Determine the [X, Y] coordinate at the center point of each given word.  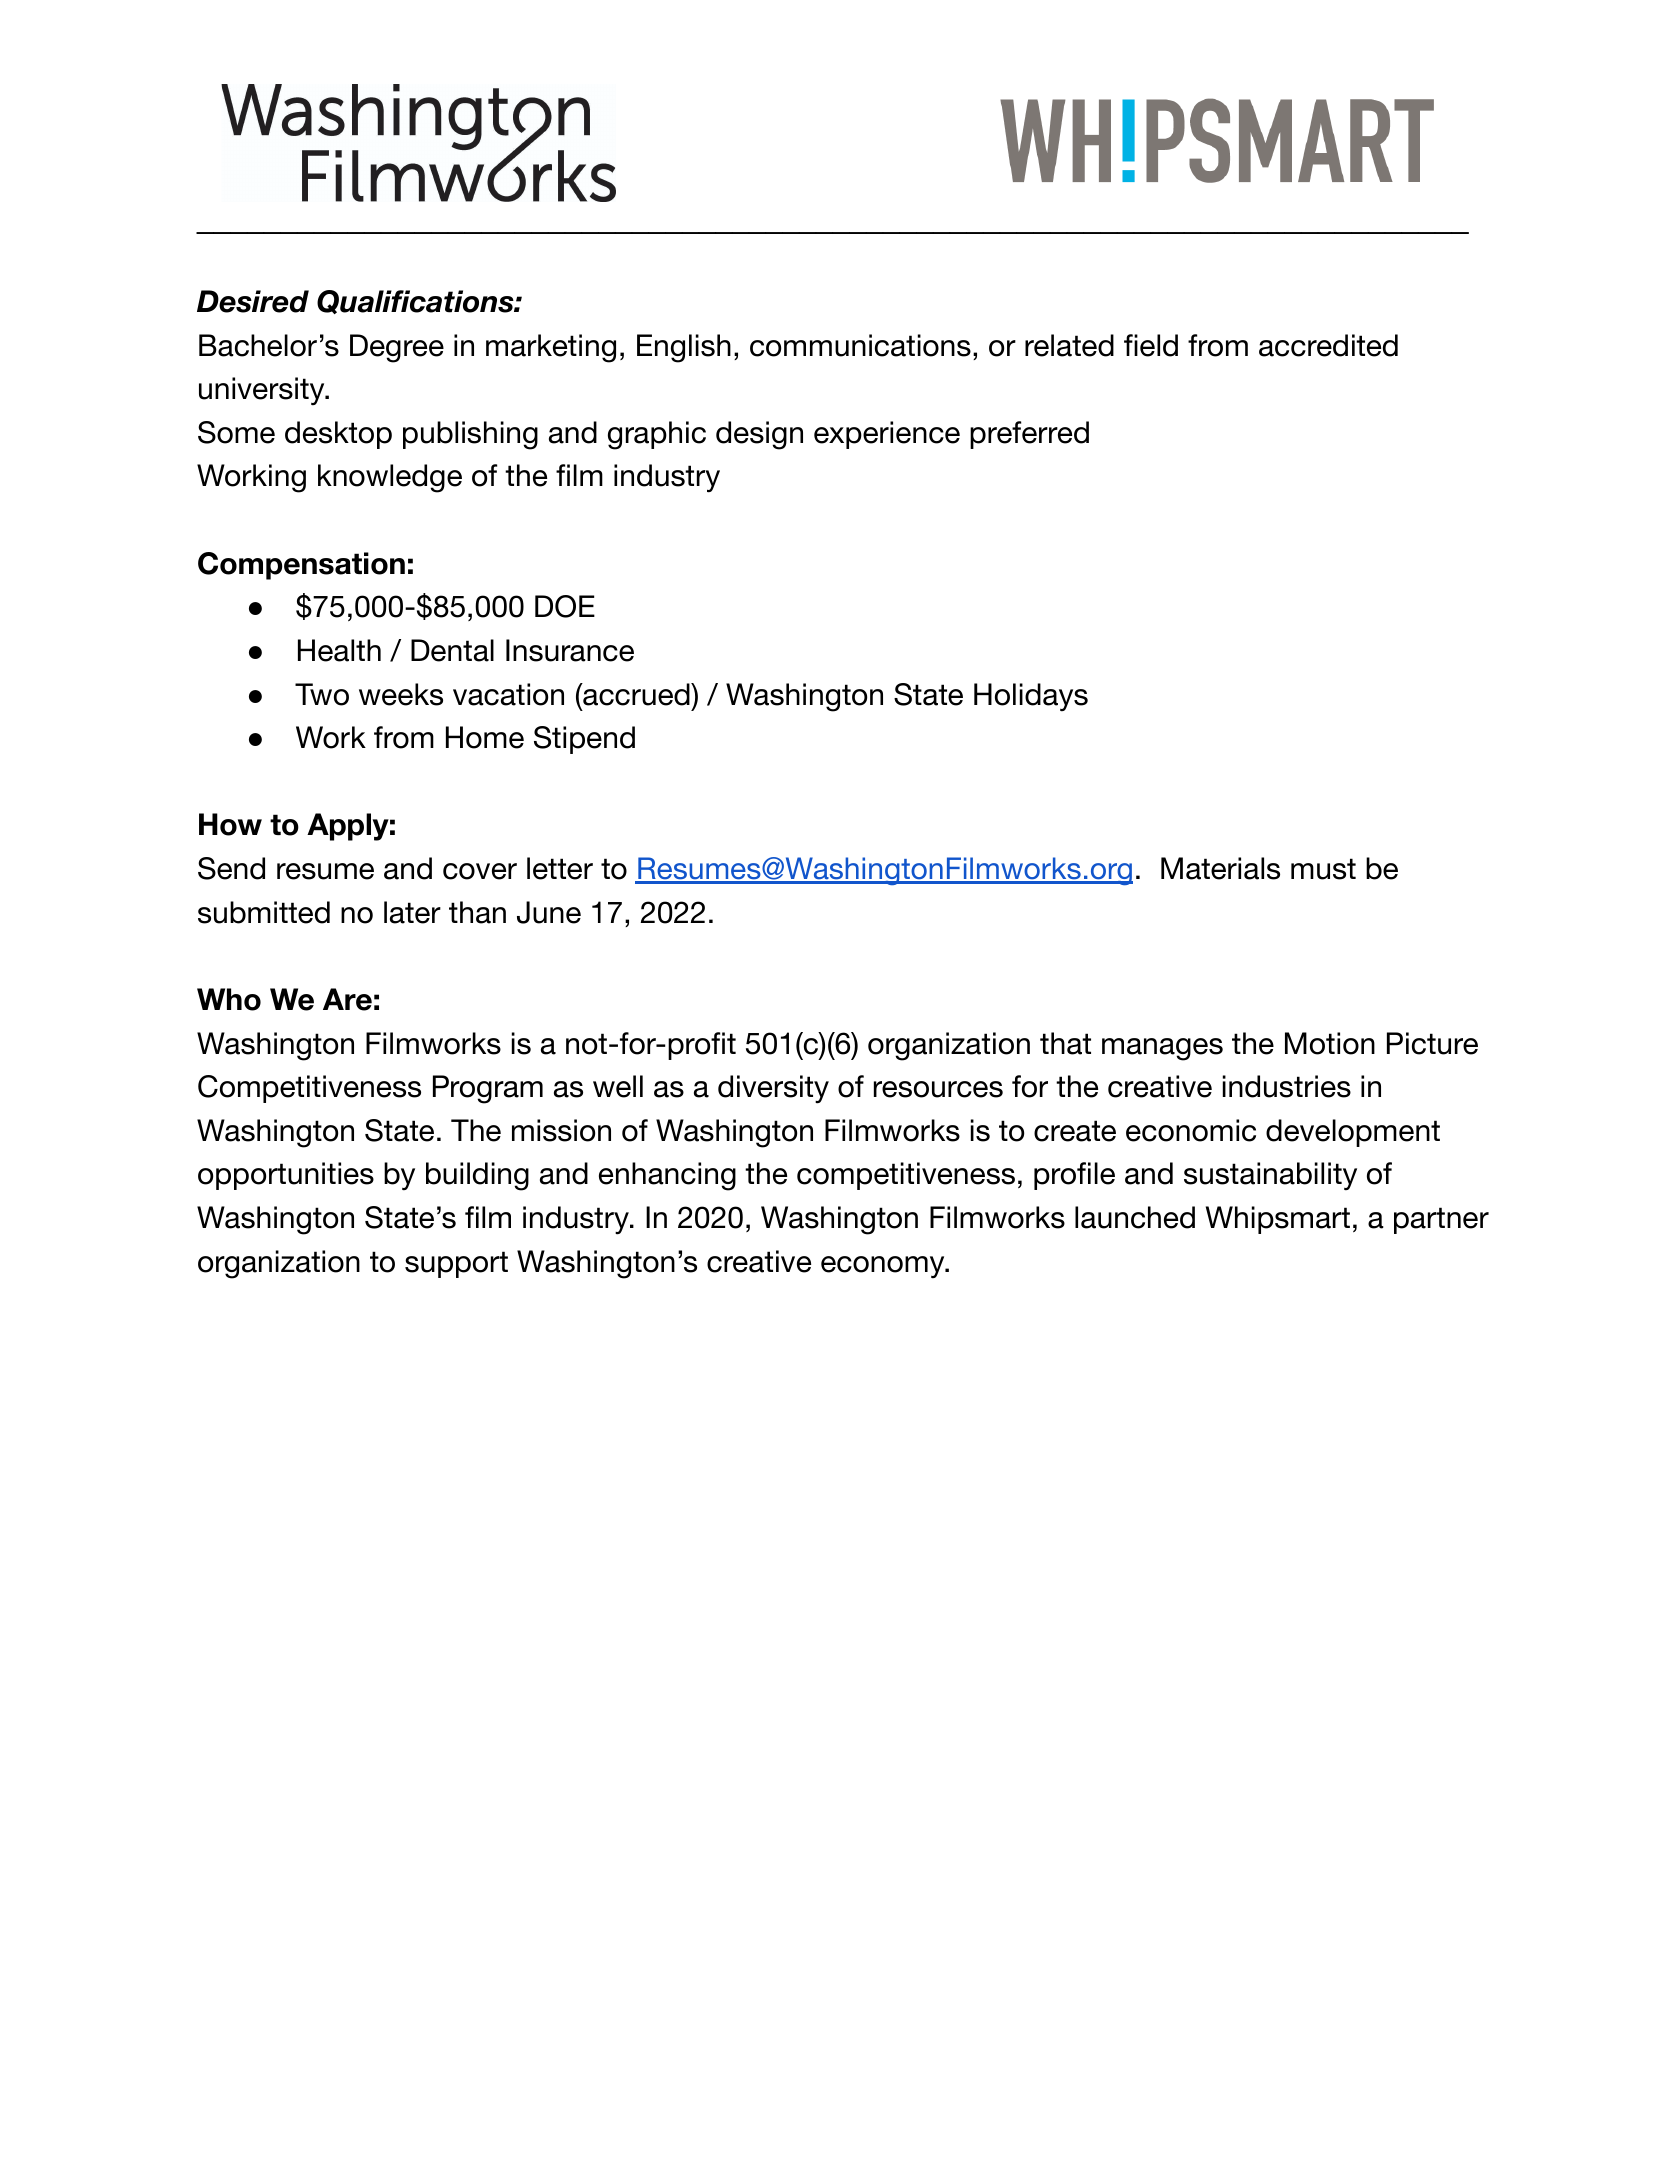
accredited [1328, 345]
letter [560, 868]
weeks [401, 694]
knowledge [390, 478]
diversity [773, 1089]
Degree [397, 348]
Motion [1330, 1043]
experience [887, 435]
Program [488, 1089]
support [456, 1264]
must [1323, 869]
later [412, 912]
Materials [1220, 868]
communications [860, 345]
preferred [1029, 435]
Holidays [1031, 697]
